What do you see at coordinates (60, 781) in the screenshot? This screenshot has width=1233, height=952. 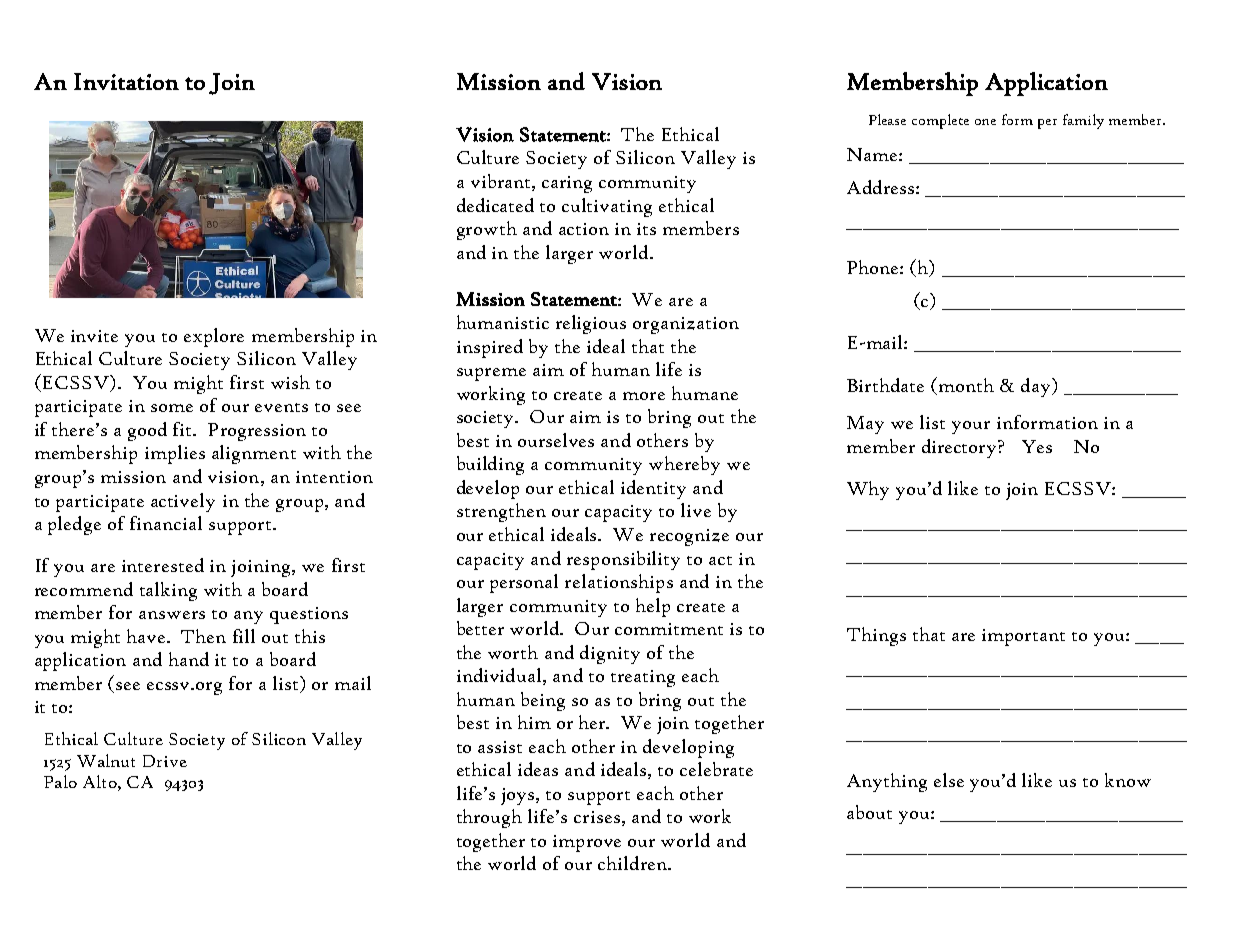 I see `Palo` at bounding box center [60, 781].
